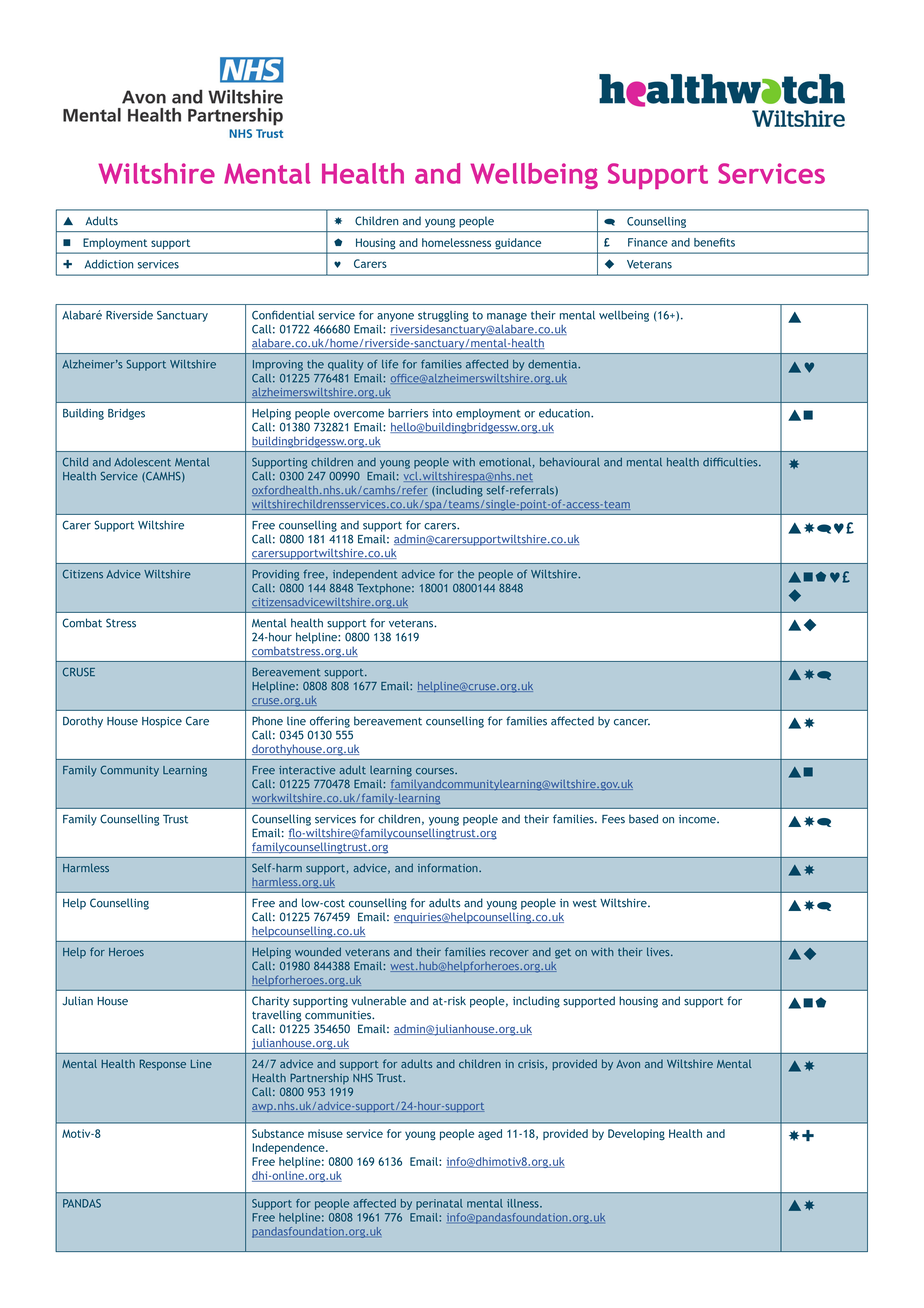  Describe the element at coordinates (436, 771) in the screenshot. I see `courses` at that location.
